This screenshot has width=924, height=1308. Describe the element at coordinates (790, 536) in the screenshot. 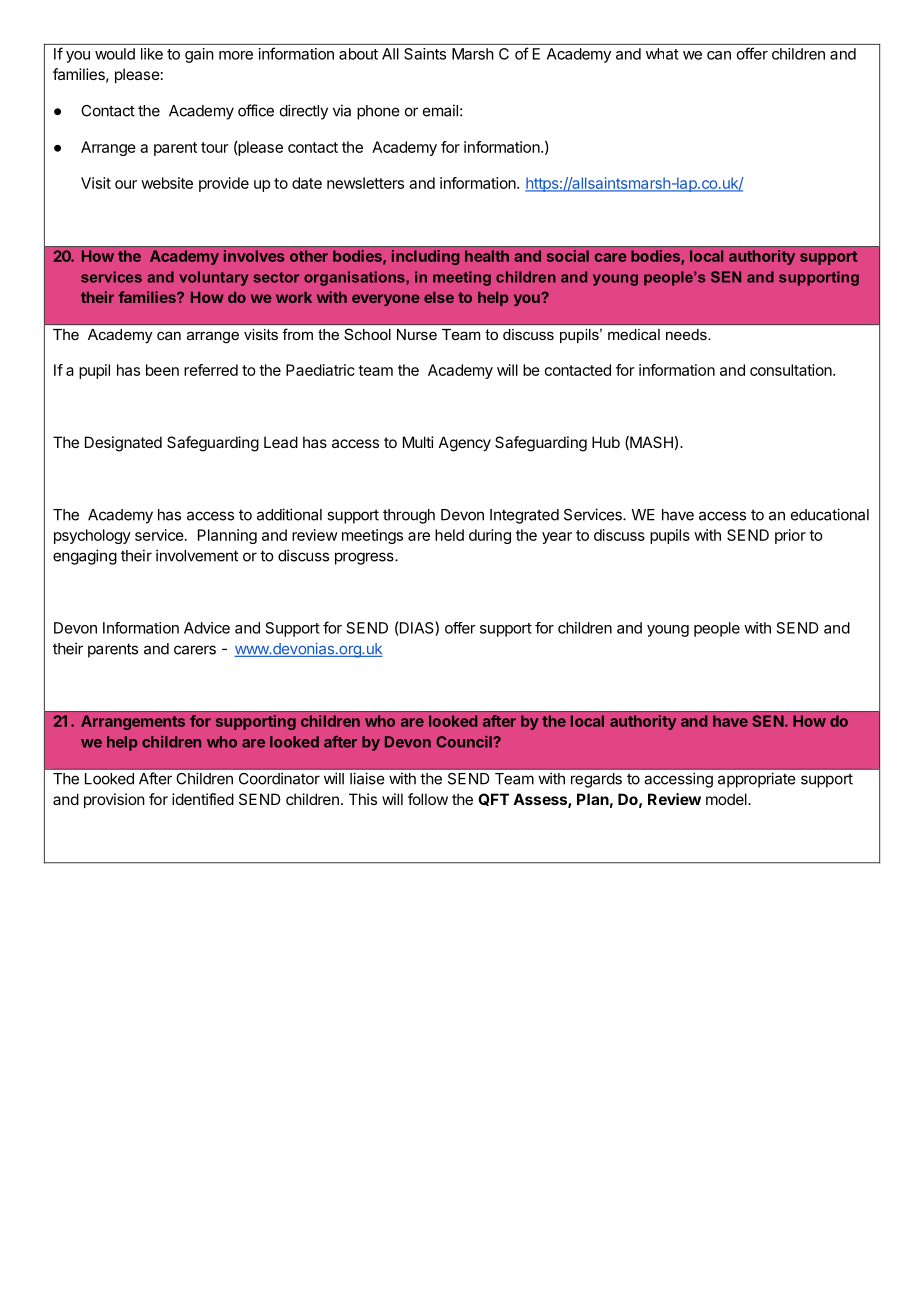

I see `prior` at that location.
